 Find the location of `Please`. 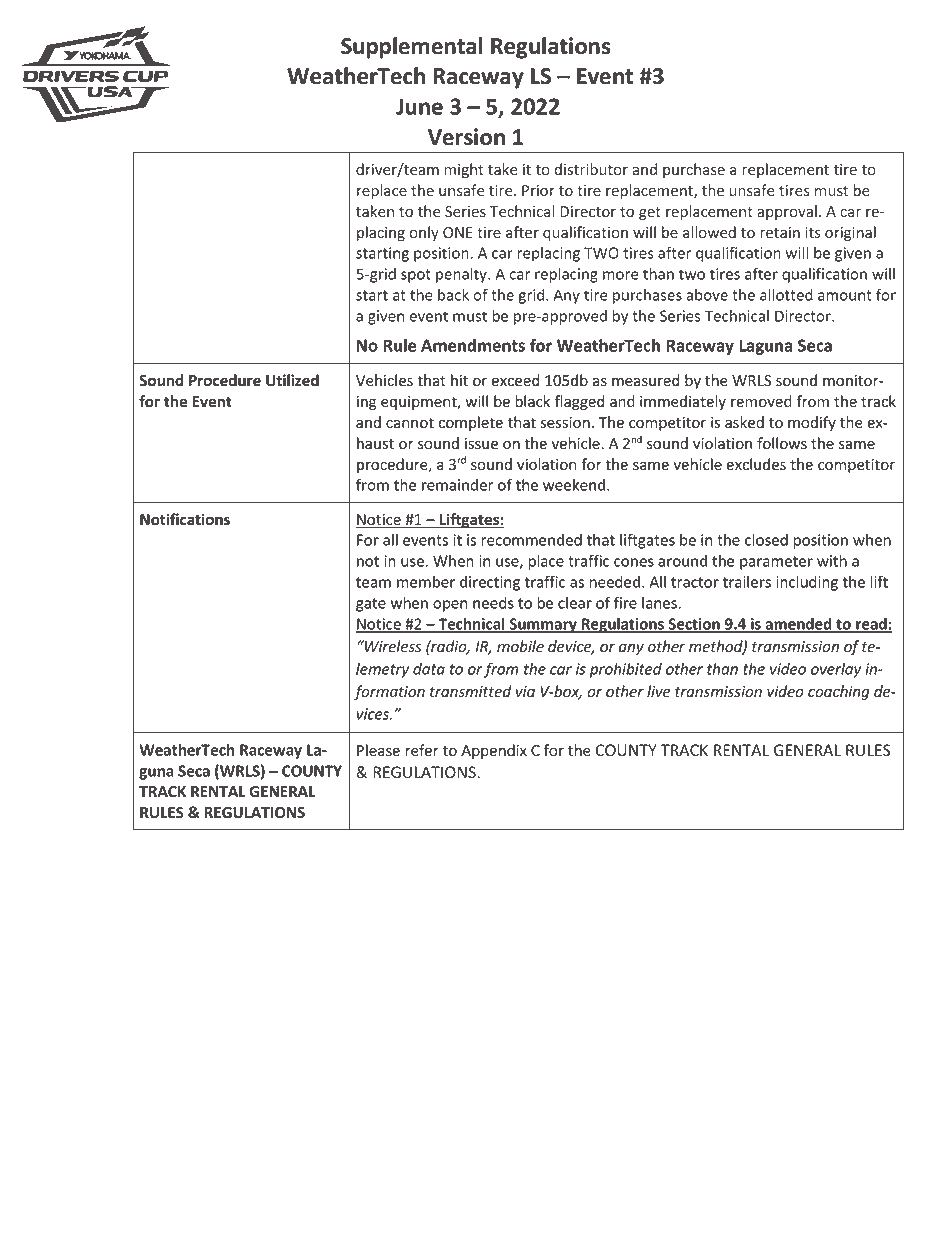

Please is located at coordinates (378, 750).
